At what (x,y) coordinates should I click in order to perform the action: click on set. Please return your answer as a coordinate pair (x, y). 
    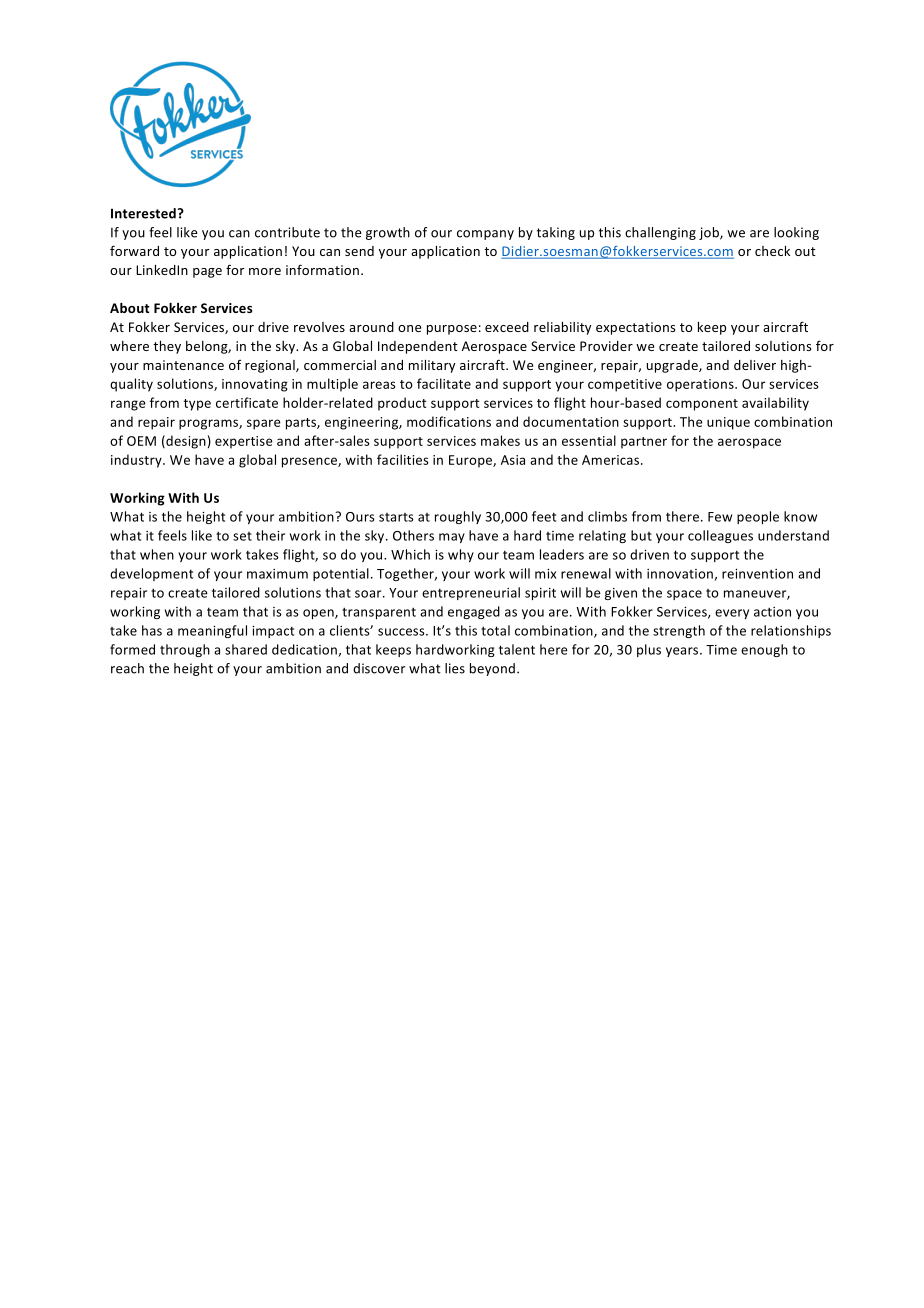
    Looking at the image, I should click on (242, 536).
